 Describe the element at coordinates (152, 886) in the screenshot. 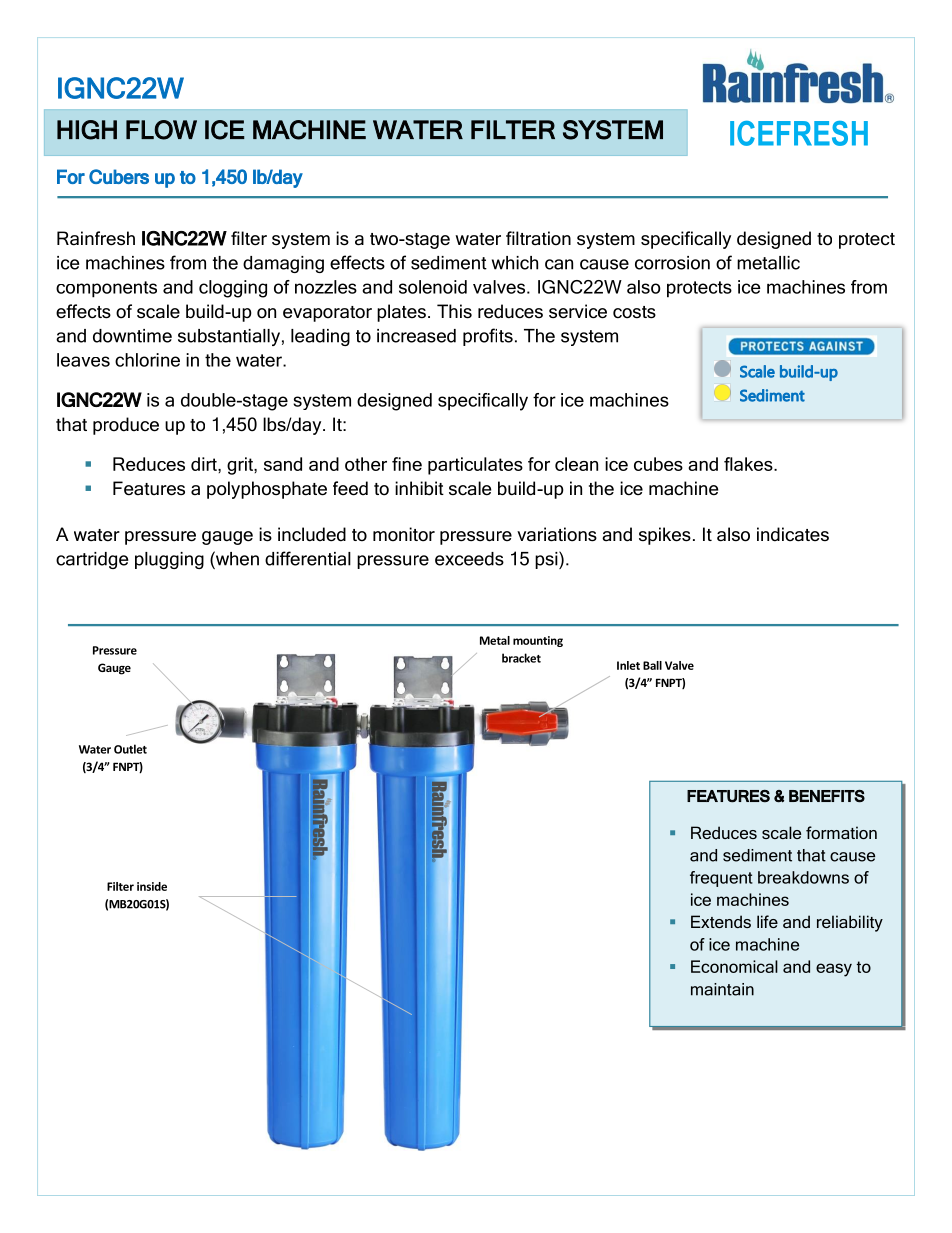

I see `inside` at that location.
